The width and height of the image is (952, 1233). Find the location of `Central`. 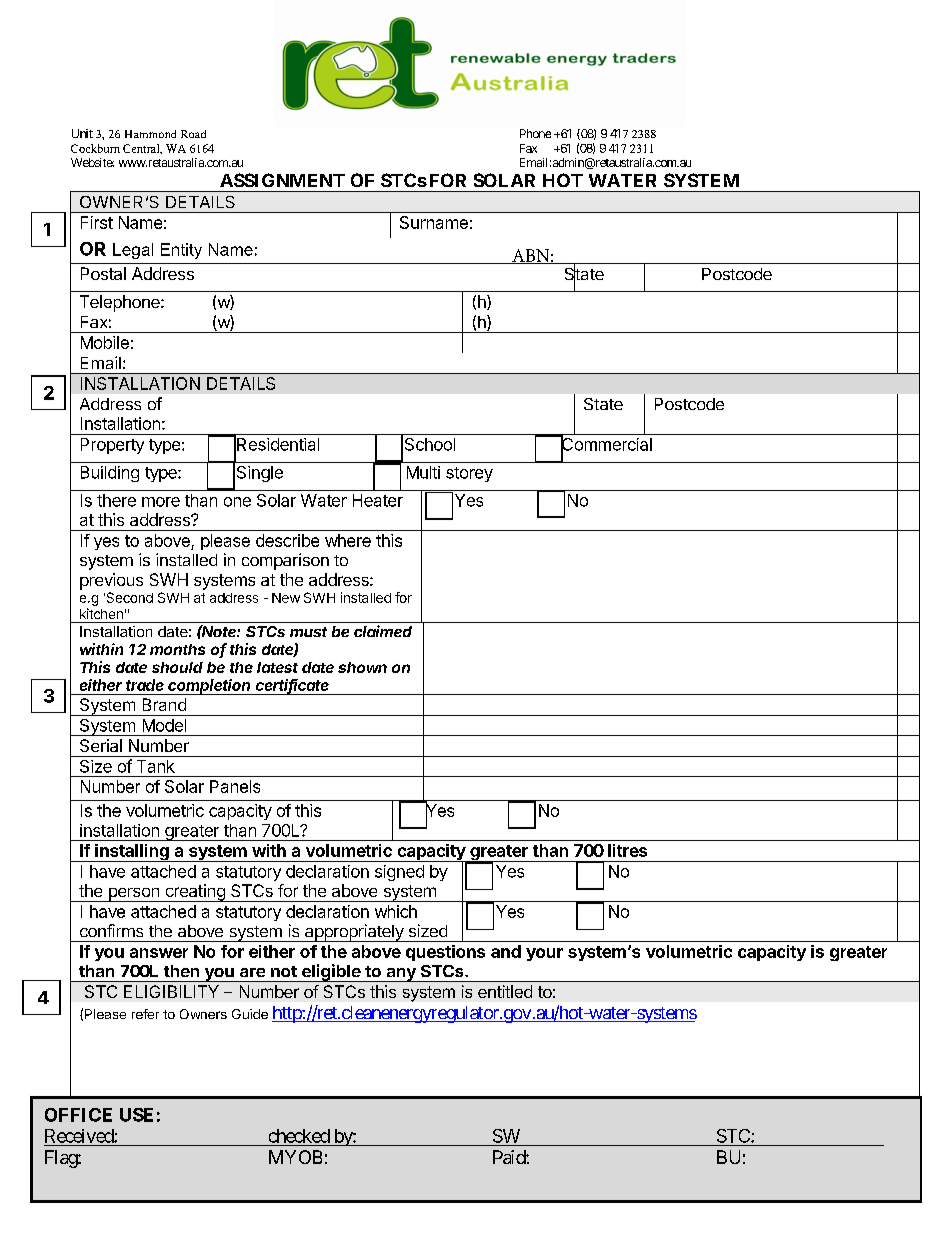

Central is located at coordinates (142, 149).
